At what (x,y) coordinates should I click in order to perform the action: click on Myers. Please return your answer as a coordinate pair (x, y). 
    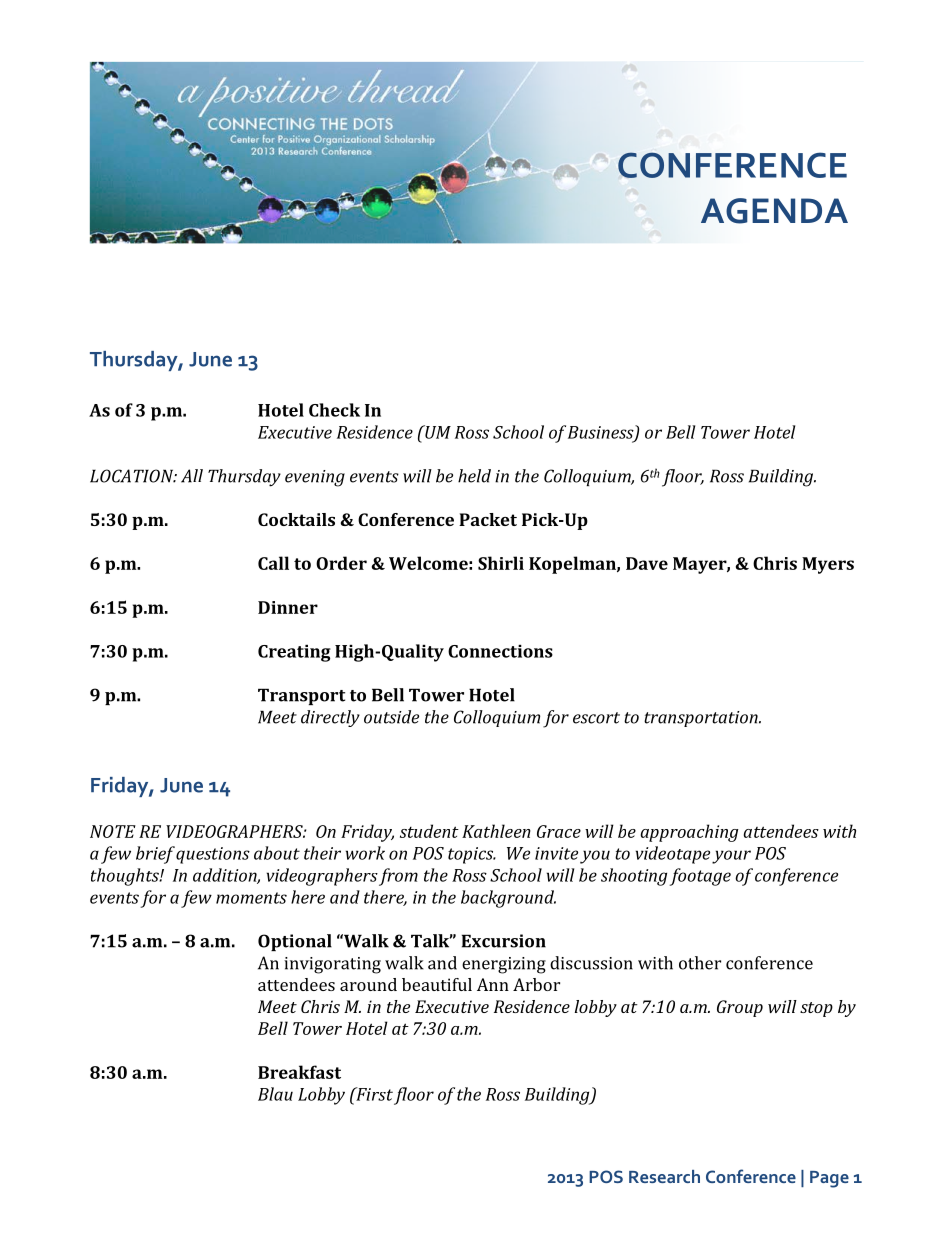
    Looking at the image, I should click on (828, 565).
